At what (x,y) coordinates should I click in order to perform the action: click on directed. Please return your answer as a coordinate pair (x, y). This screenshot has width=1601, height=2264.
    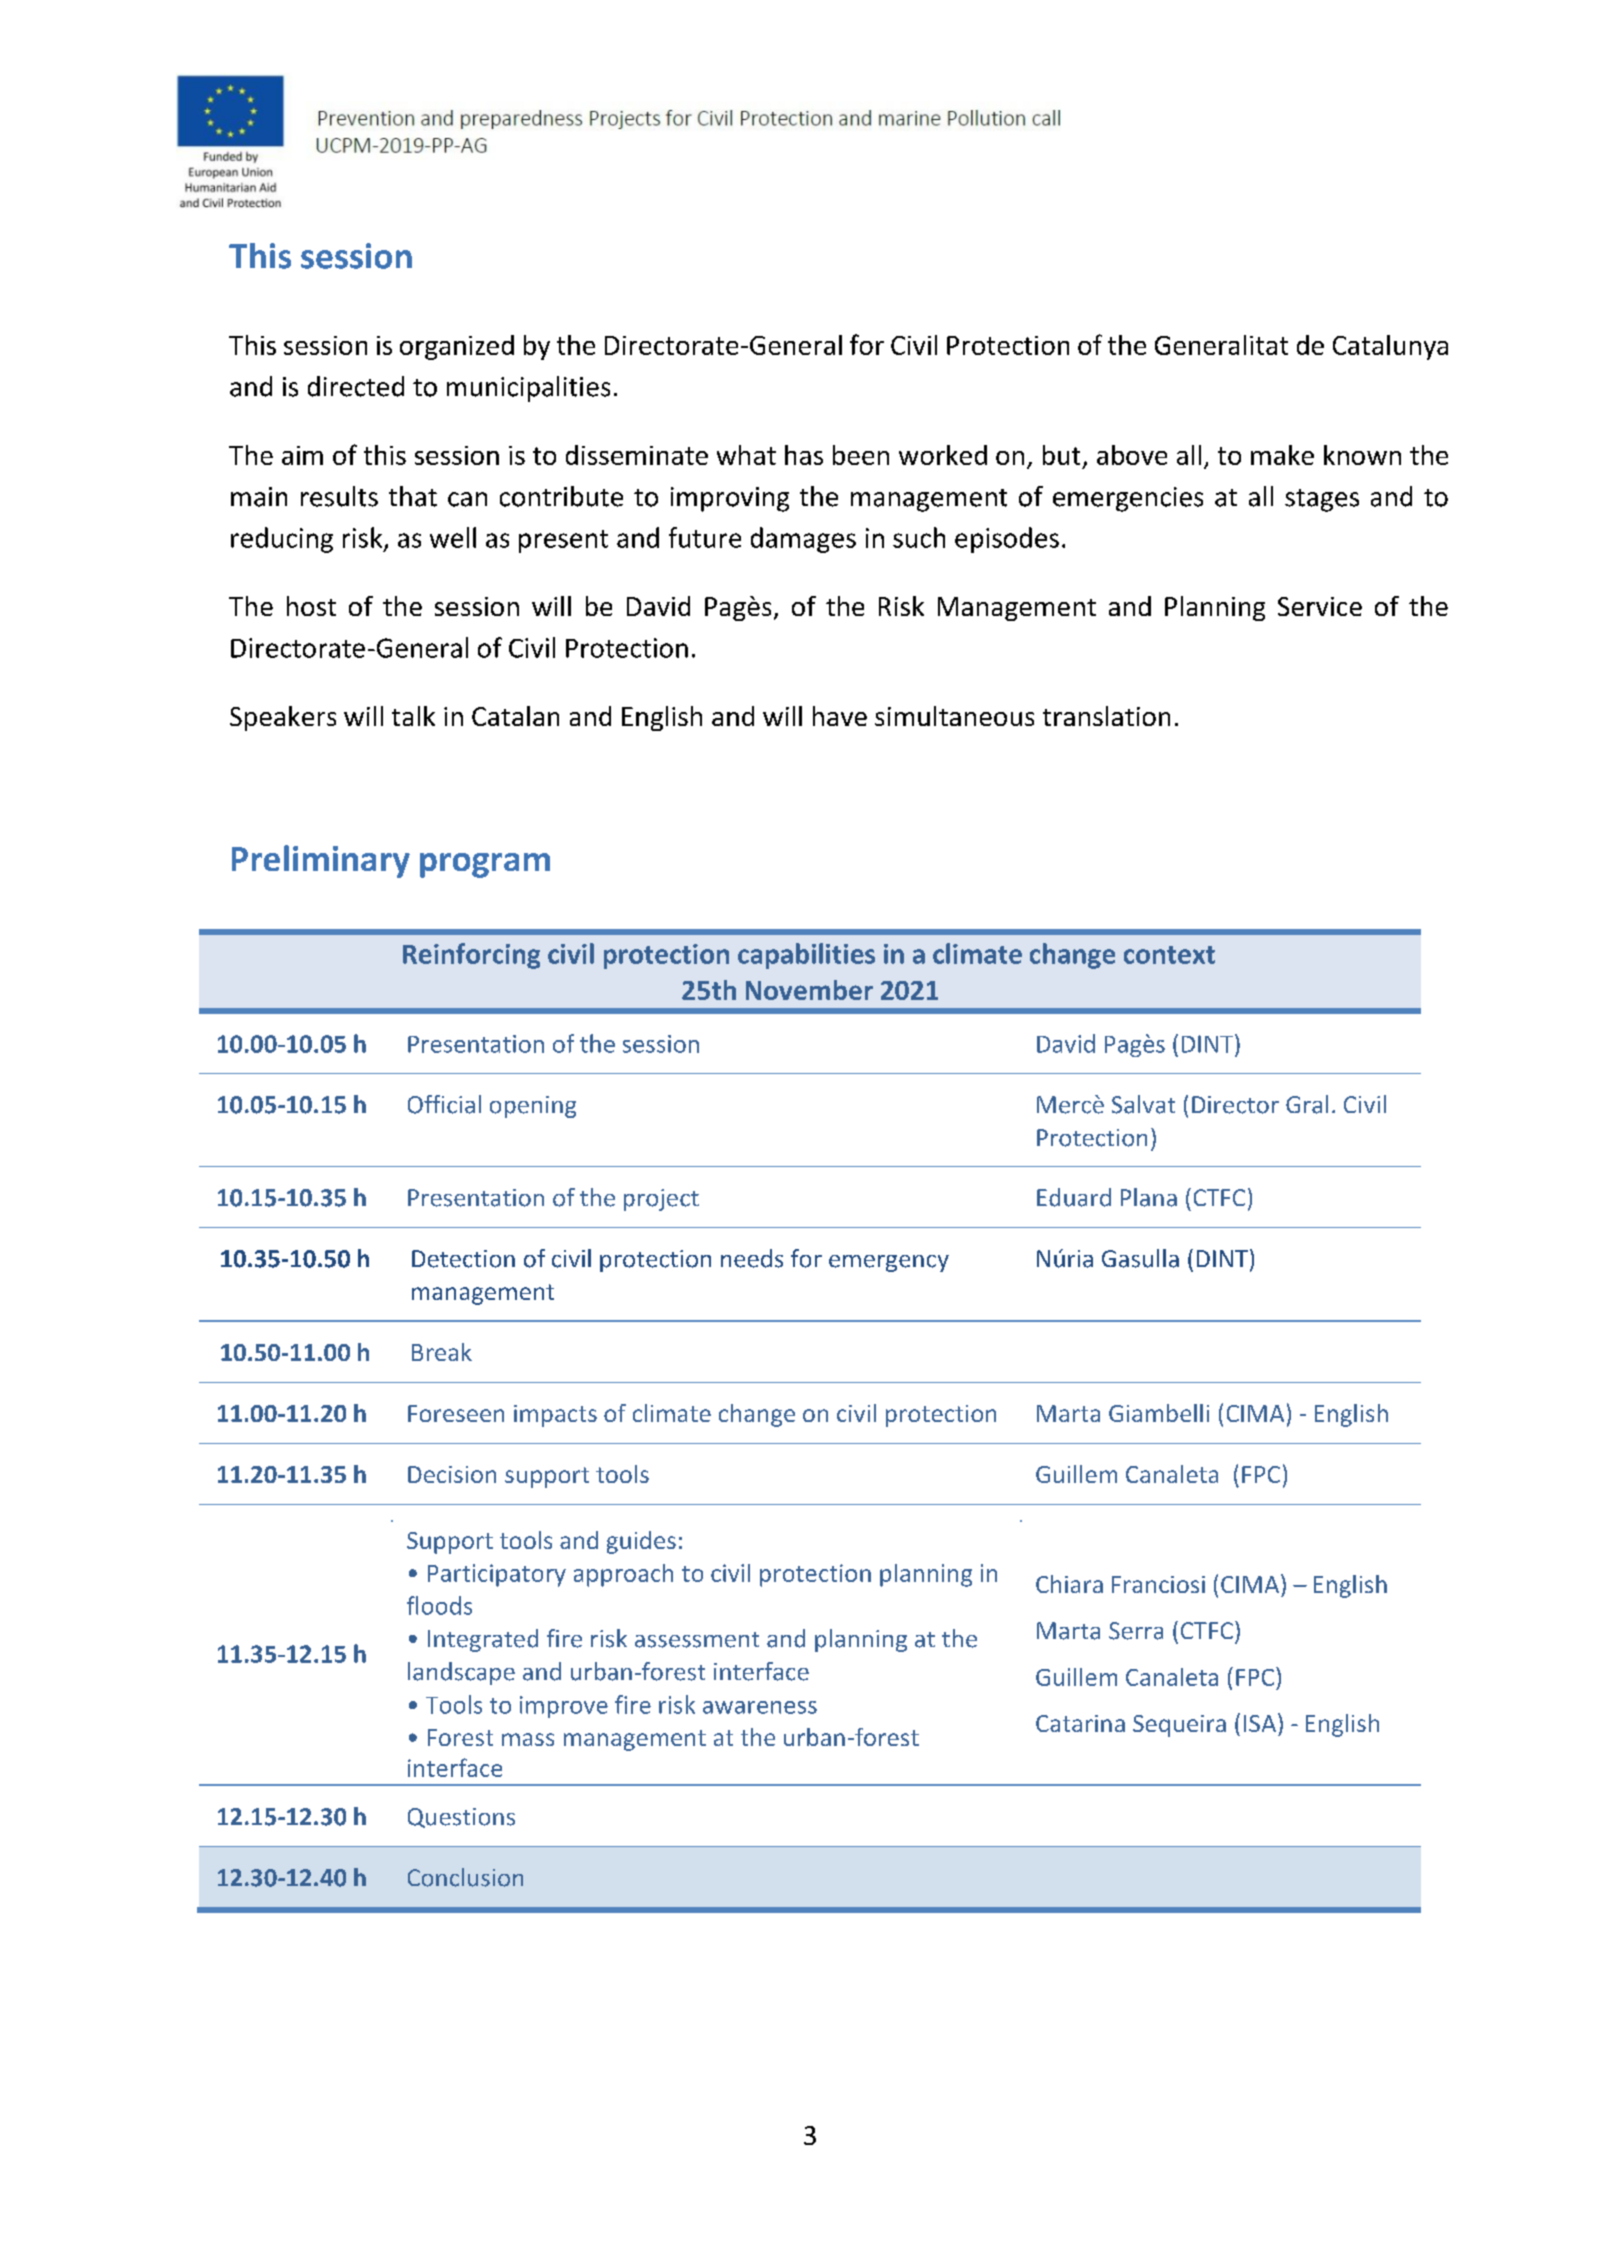
    Looking at the image, I should click on (356, 386).
